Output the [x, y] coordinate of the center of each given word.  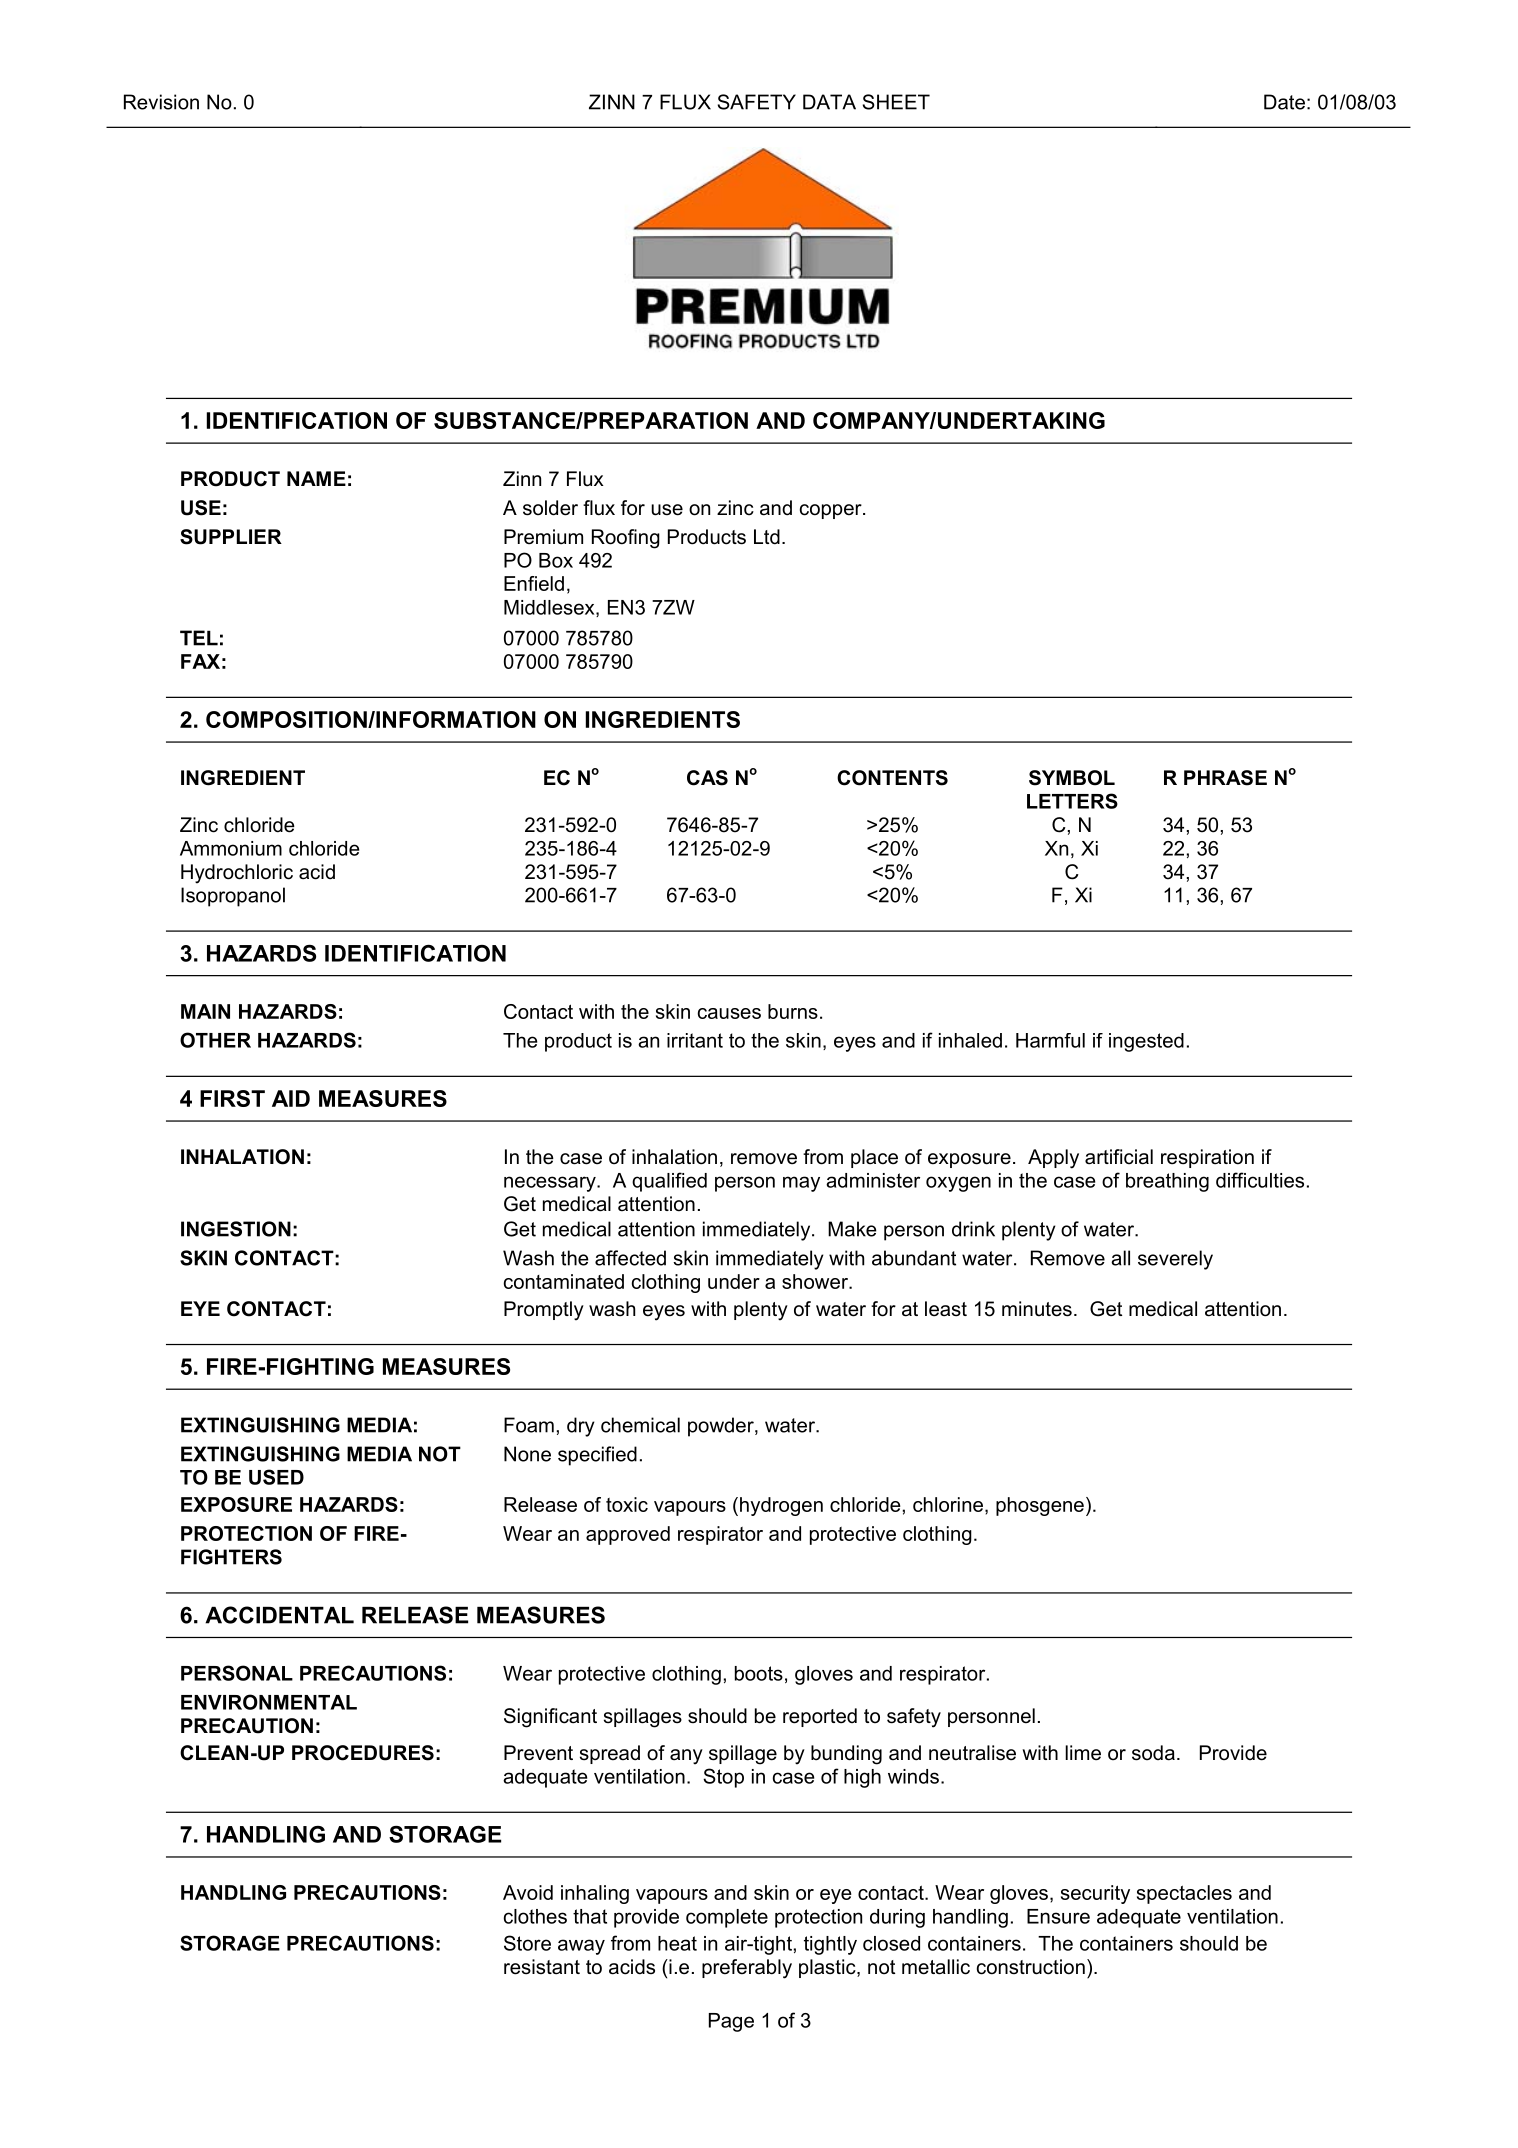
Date [1284, 102]
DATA [829, 102]
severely [1175, 1260]
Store [527, 1943]
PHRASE [1225, 778]
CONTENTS [892, 778]
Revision [161, 102]
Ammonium [231, 848]
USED [276, 1477]
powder [722, 1427]
